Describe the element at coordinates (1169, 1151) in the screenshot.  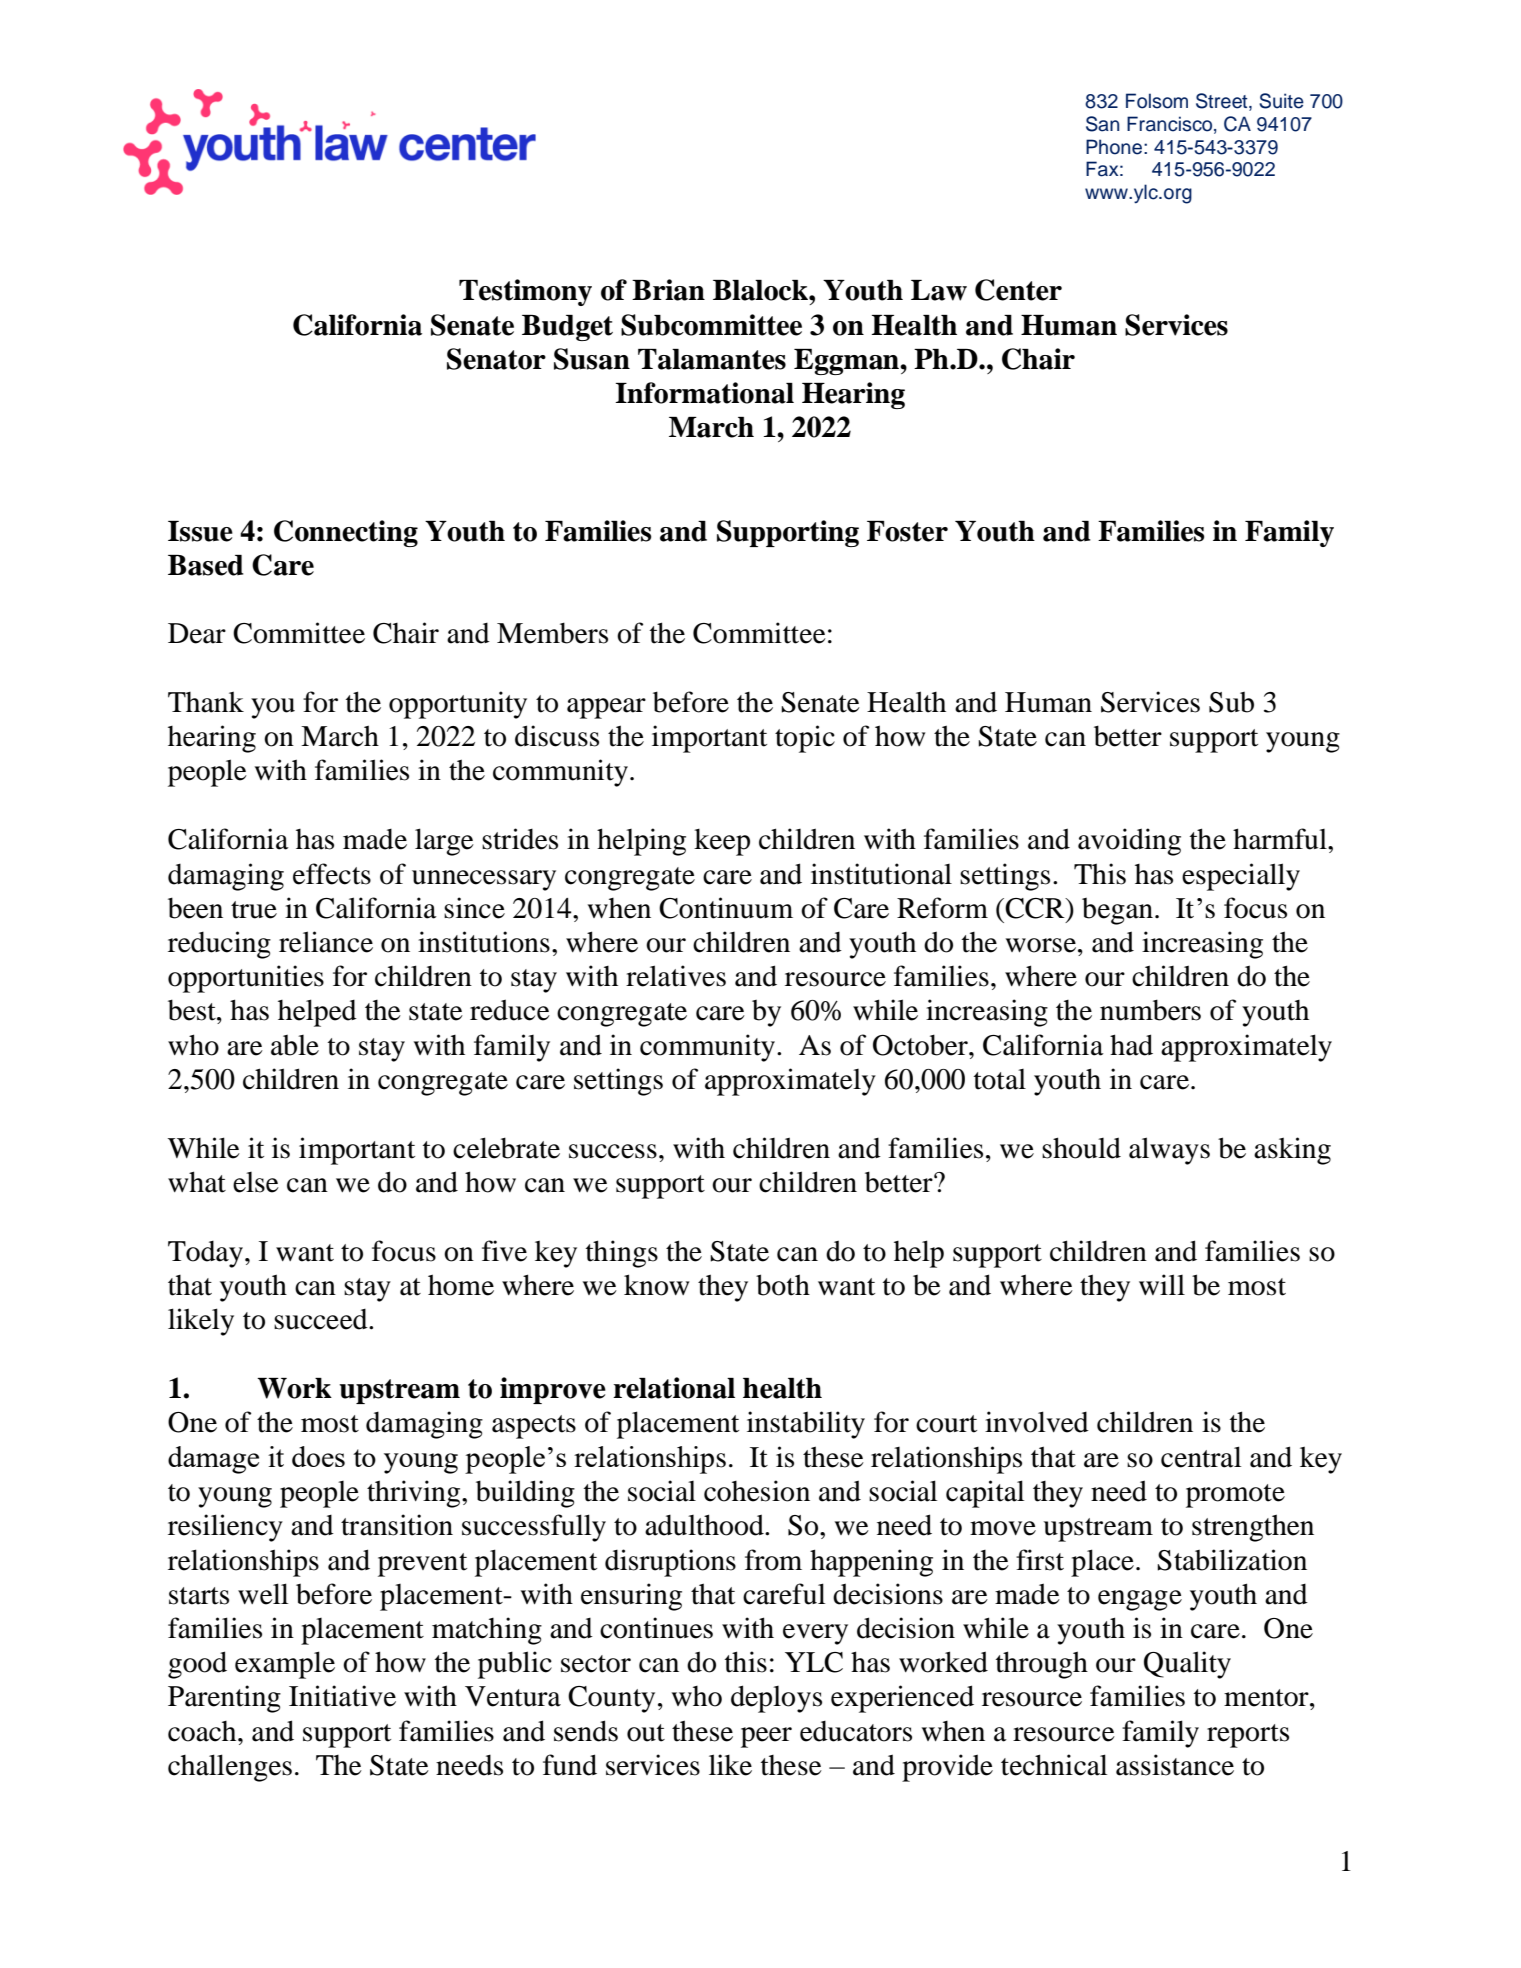
I see `always` at that location.
